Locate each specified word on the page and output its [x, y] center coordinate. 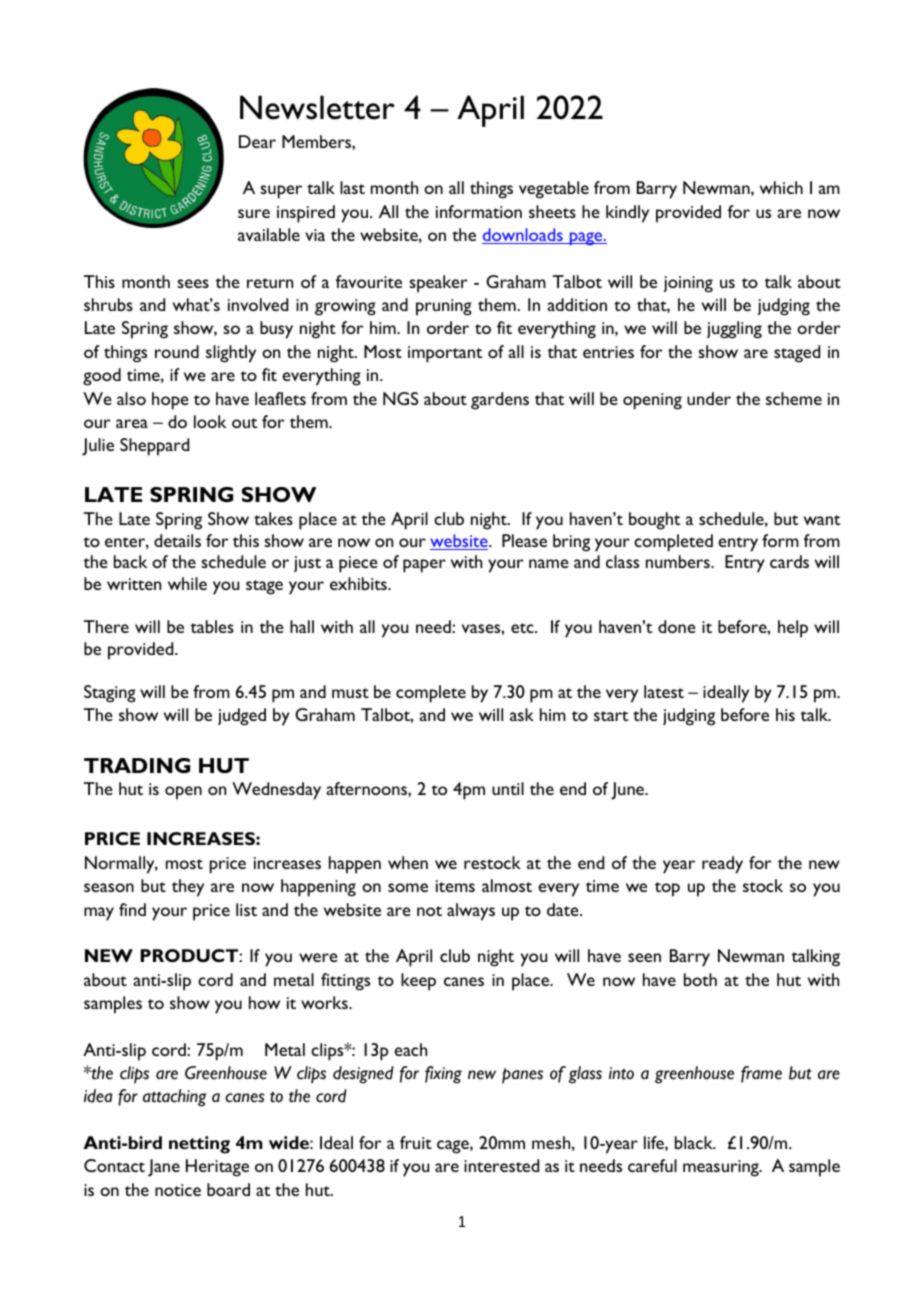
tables [212, 626]
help [793, 629]
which [781, 187]
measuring [722, 1168]
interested [501, 1165]
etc [523, 628]
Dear [257, 141]
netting [199, 1145]
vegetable [554, 190]
